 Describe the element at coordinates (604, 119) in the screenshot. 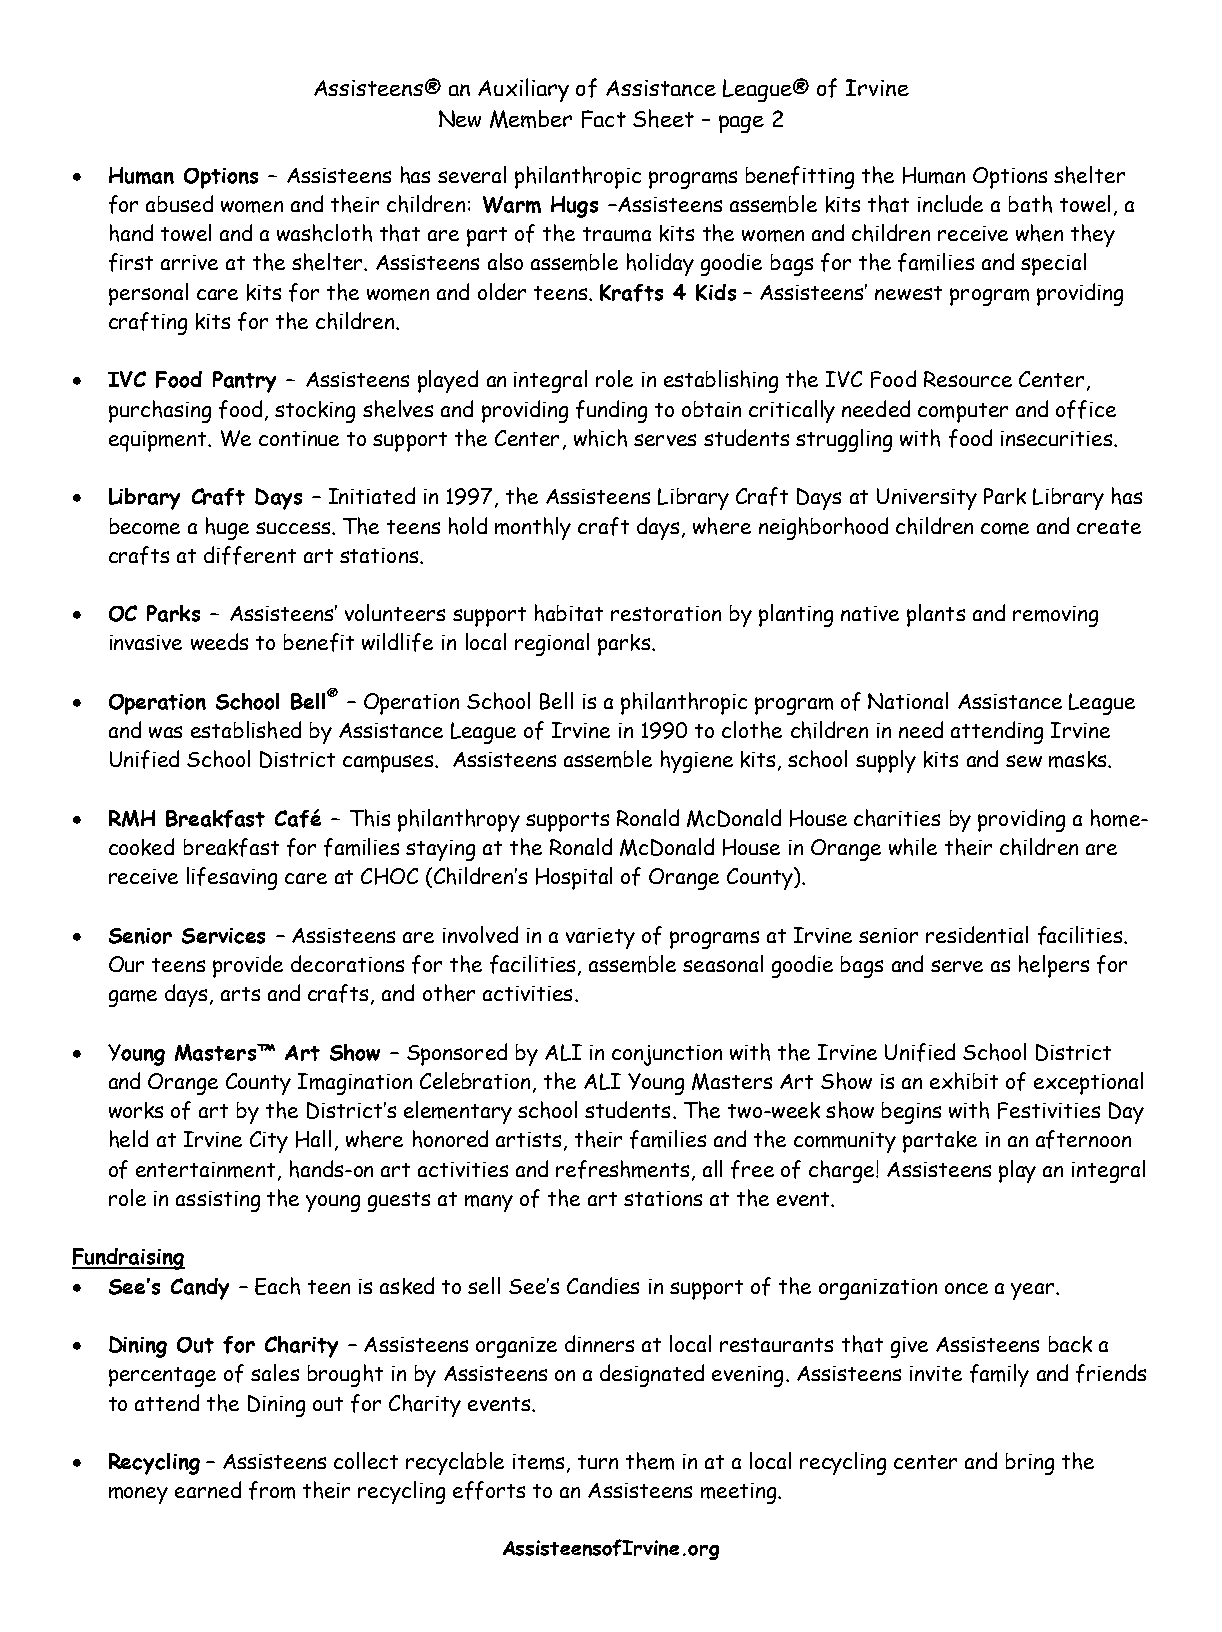

I see `Fact` at that location.
